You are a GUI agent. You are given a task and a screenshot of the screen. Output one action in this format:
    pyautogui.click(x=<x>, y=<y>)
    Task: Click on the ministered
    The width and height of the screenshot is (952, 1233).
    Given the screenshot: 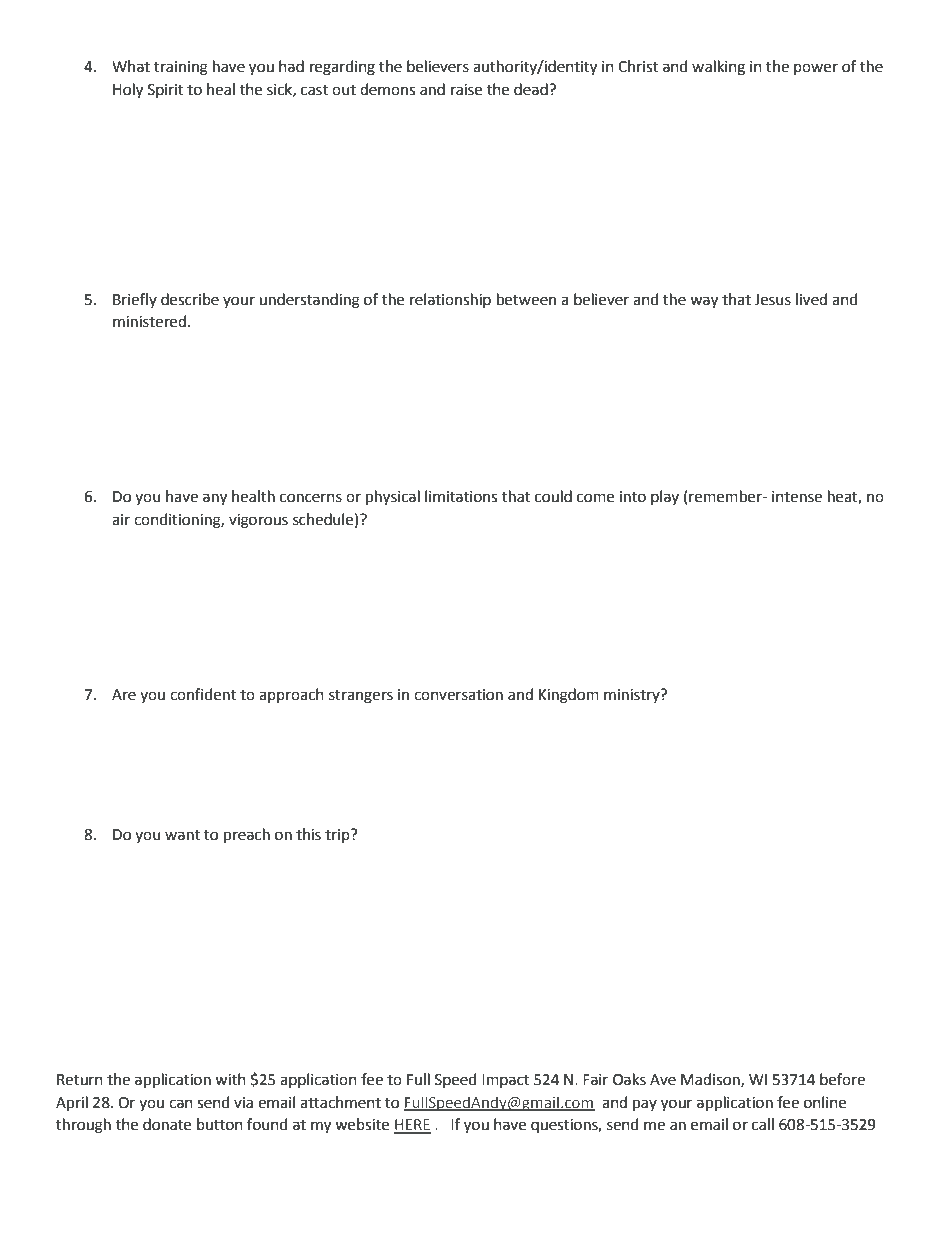 What is the action you would take?
    pyautogui.click(x=149, y=321)
